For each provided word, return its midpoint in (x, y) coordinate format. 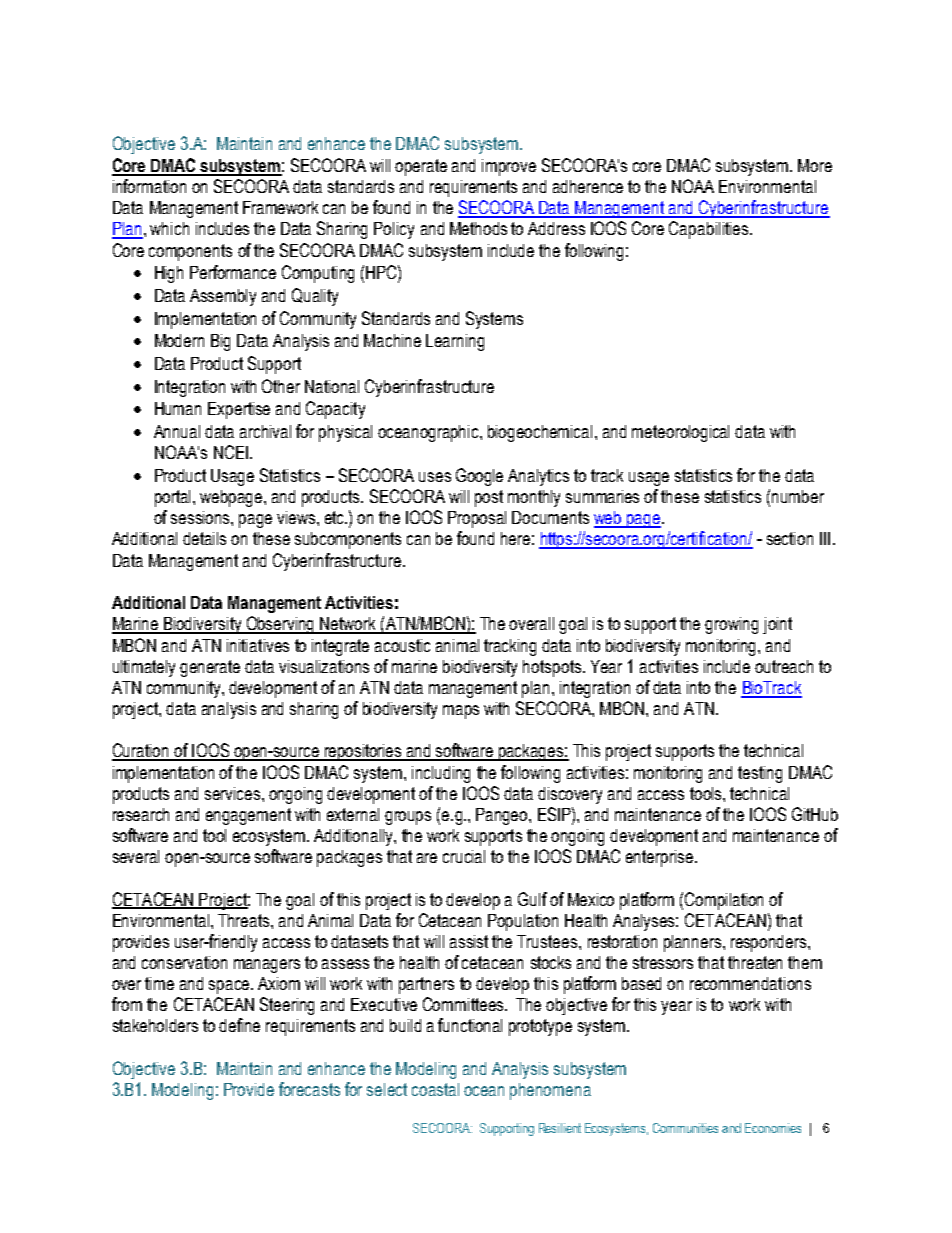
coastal (435, 1089)
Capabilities (708, 230)
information (149, 186)
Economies (773, 1128)
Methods (478, 228)
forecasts (309, 1089)
